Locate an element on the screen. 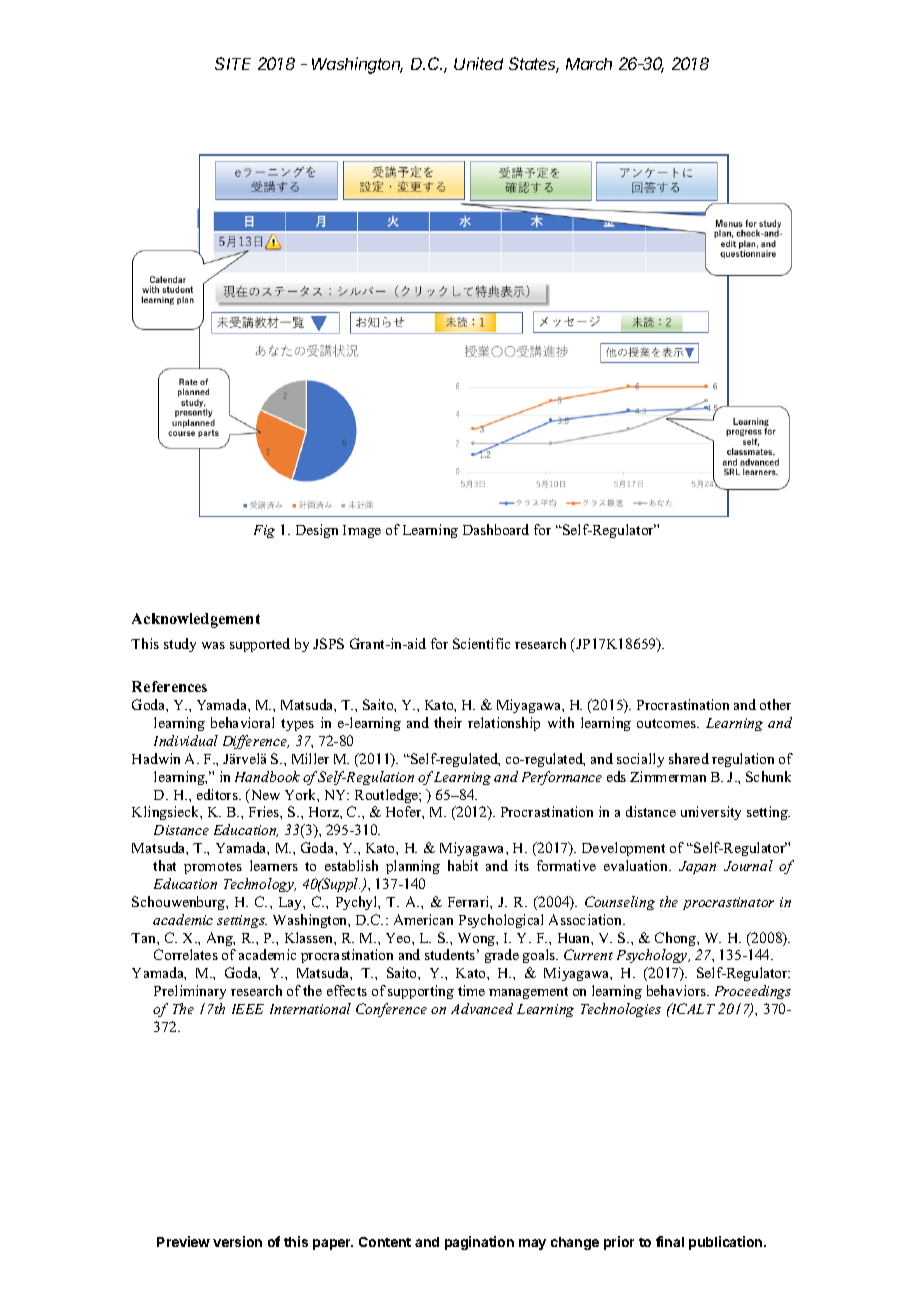 The width and height of the screenshot is (924, 1308). version is located at coordinates (237, 1241).
